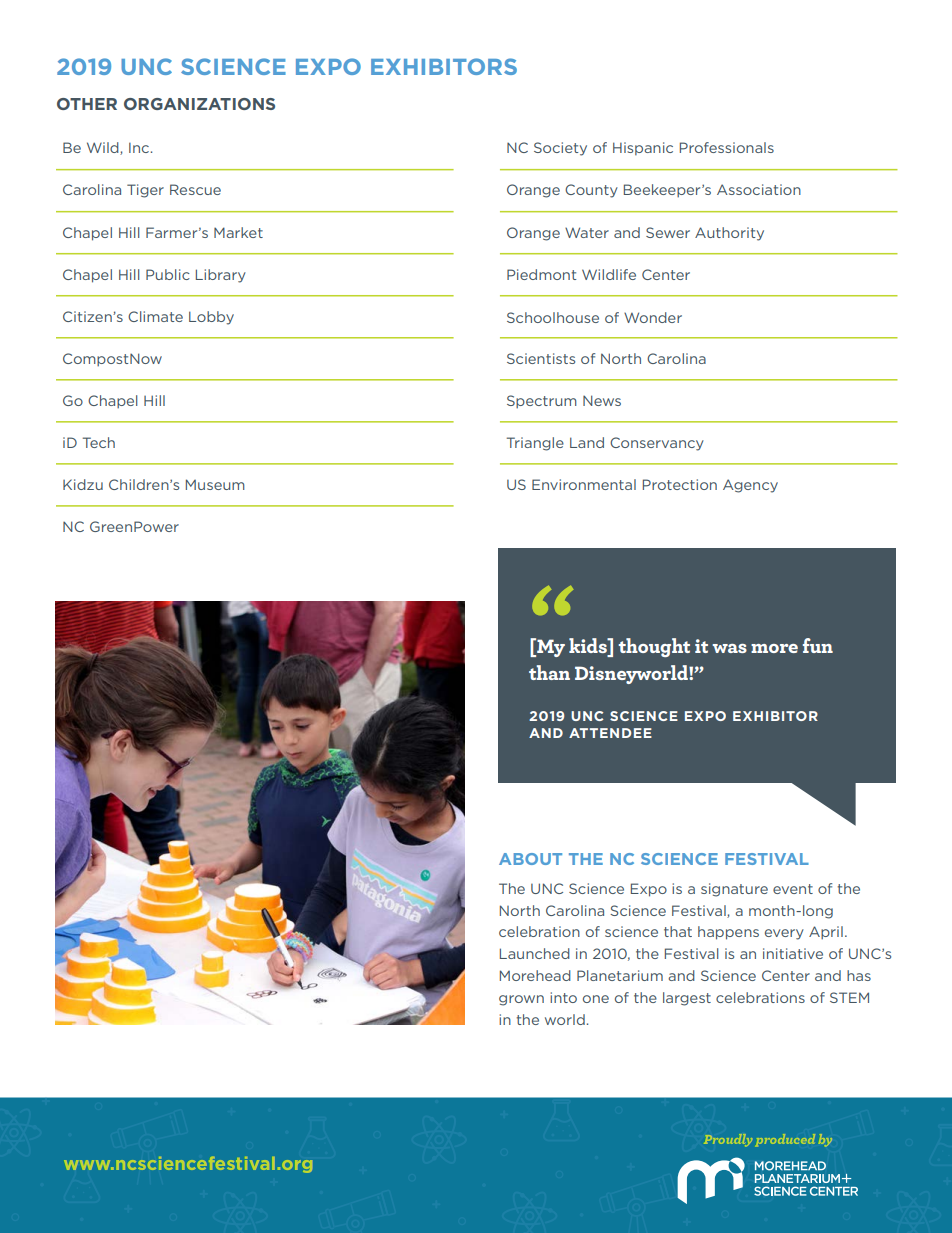 The height and width of the screenshot is (1233, 952). What do you see at coordinates (541, 358) in the screenshot?
I see `Scientists` at bounding box center [541, 358].
